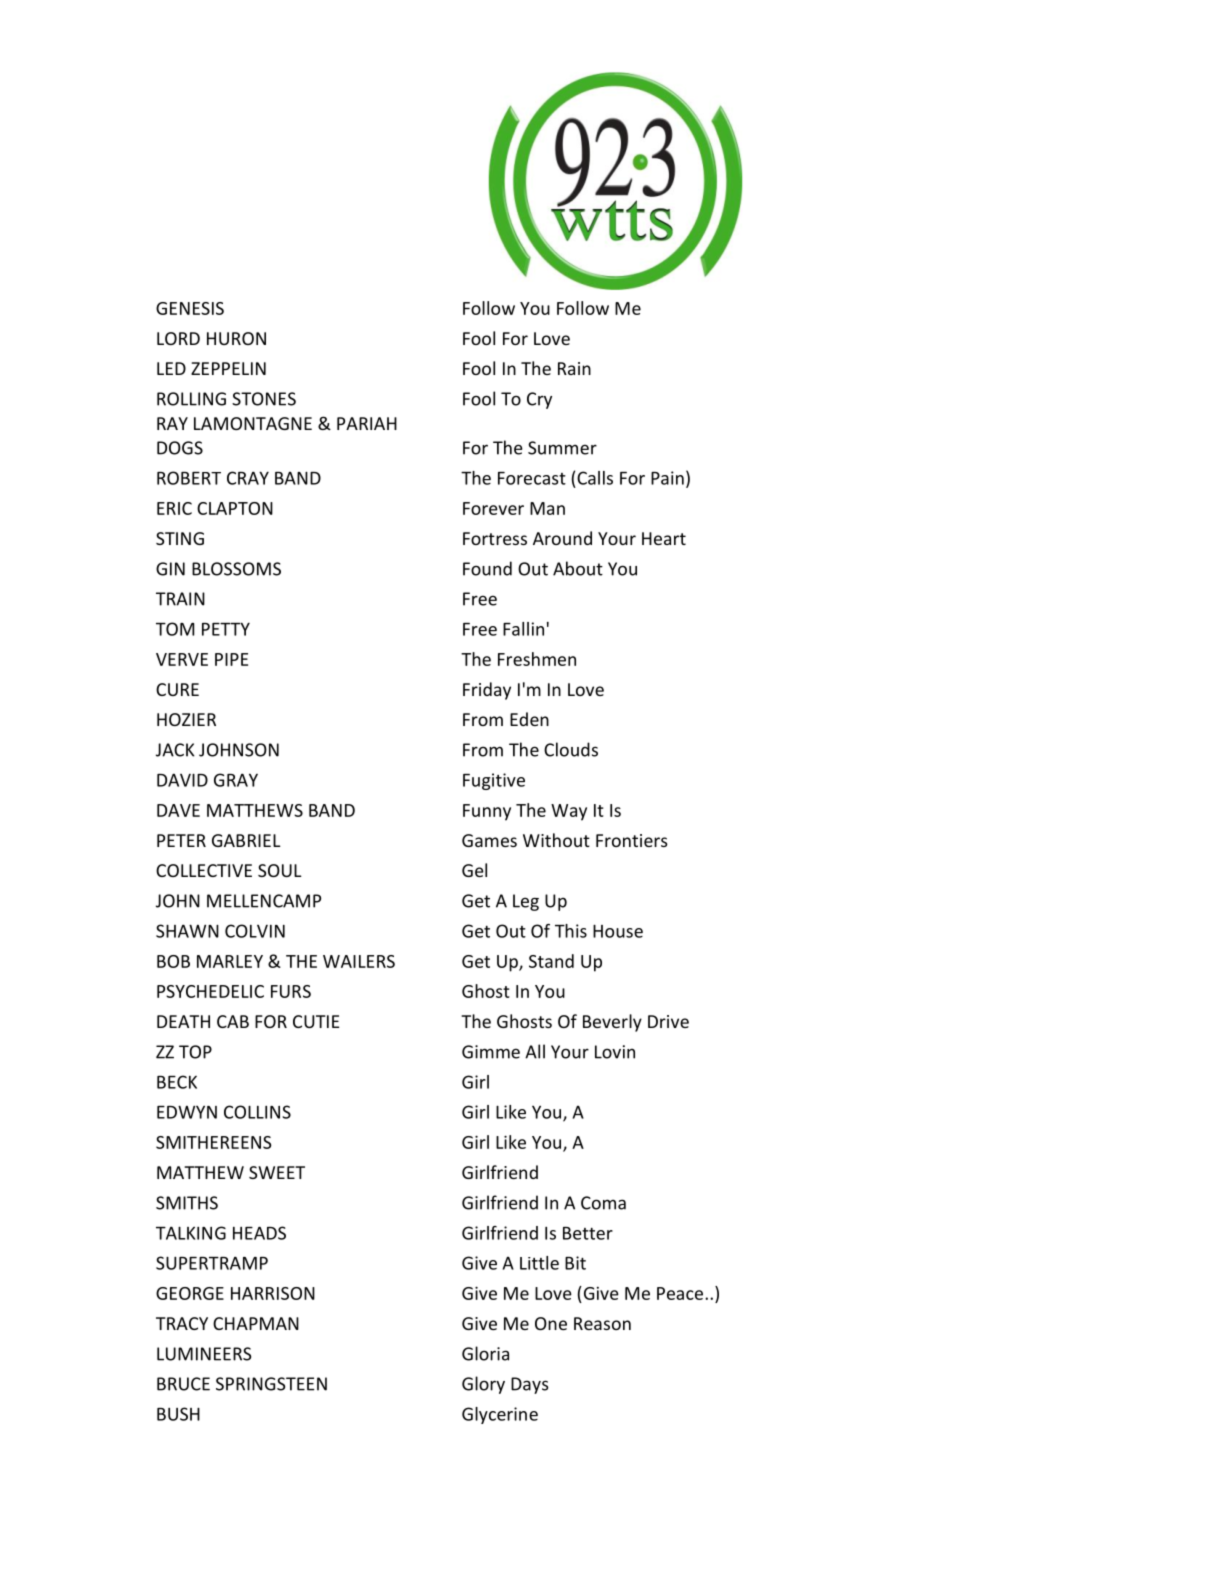  What do you see at coordinates (214, 1142) in the screenshot?
I see `SMITHEREENS` at bounding box center [214, 1142].
